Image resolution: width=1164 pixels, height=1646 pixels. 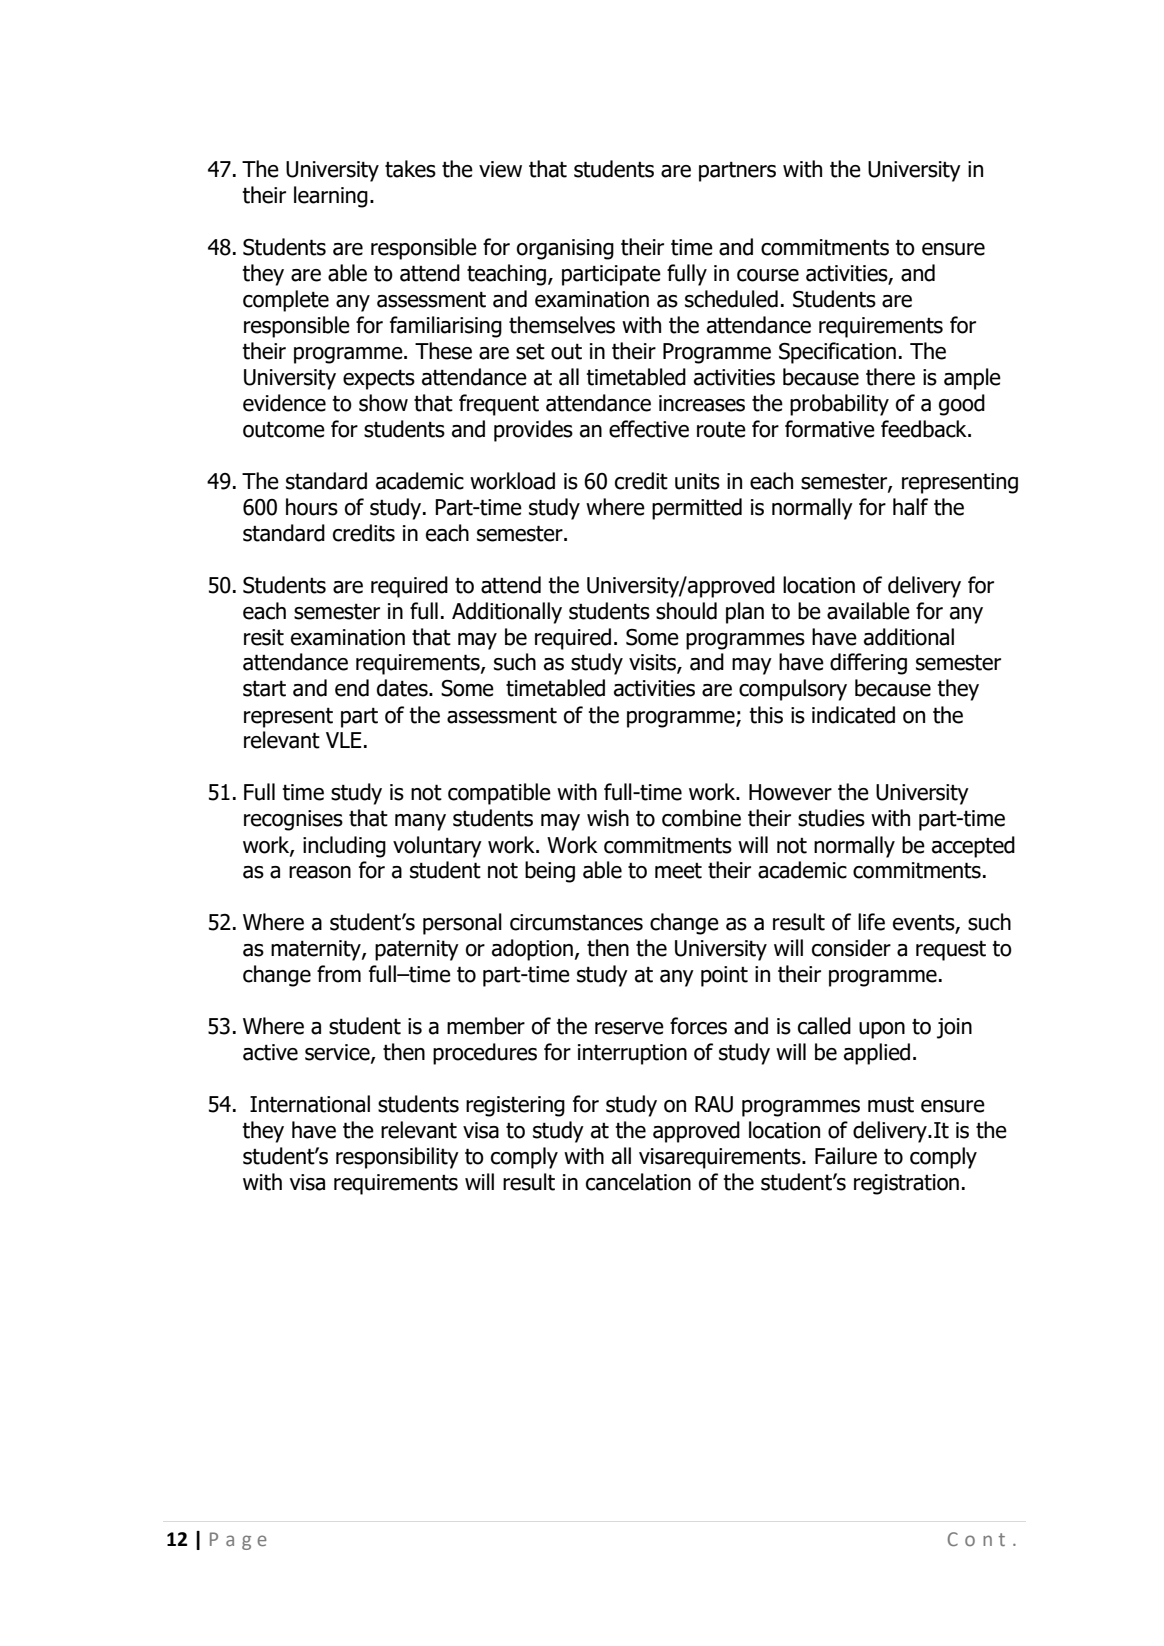 What do you see at coordinates (565, 249) in the screenshot?
I see `organising` at bounding box center [565, 249].
